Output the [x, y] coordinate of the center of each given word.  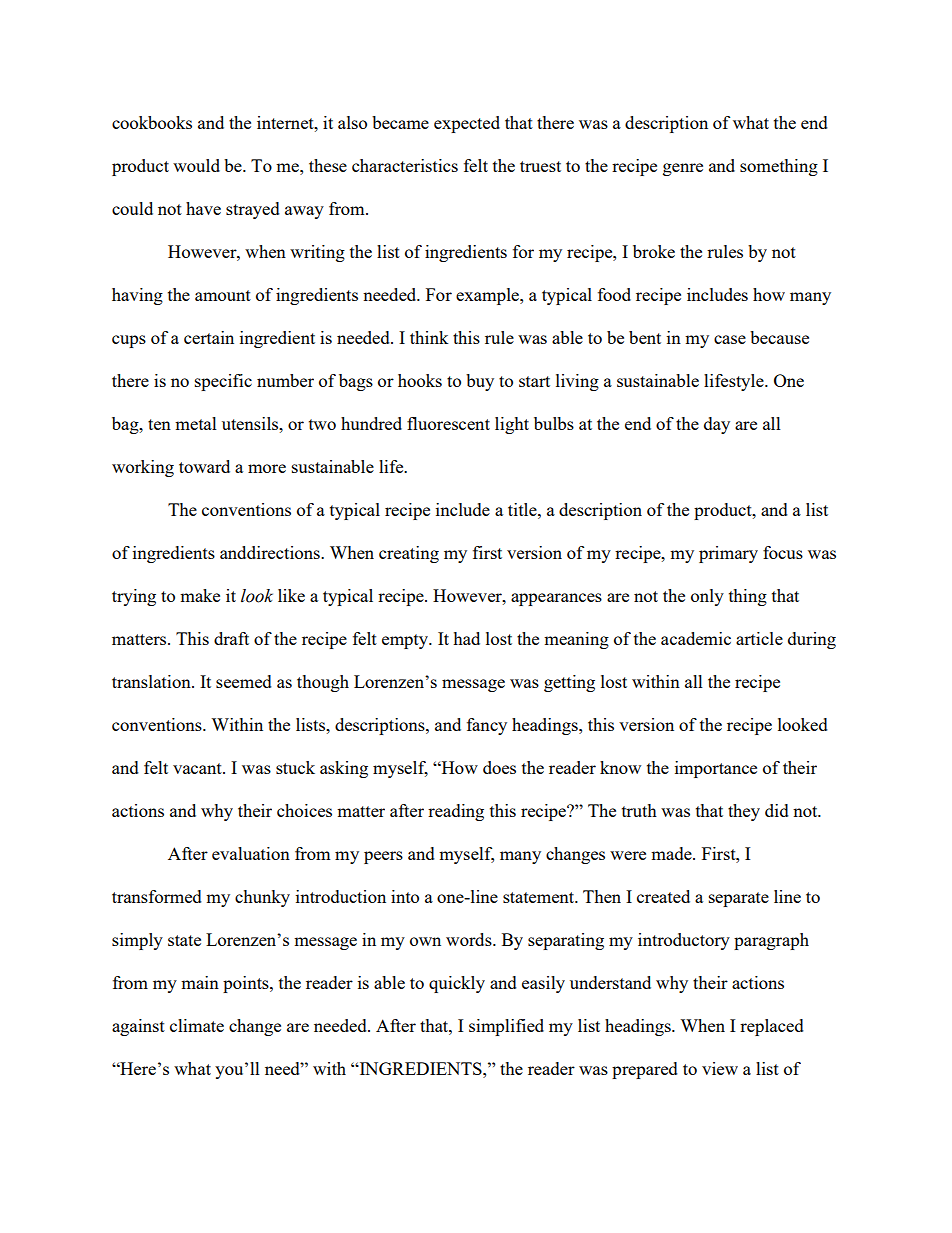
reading [456, 812]
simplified [506, 1027]
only [707, 597]
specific [223, 382]
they [744, 812]
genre [683, 169]
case [730, 339]
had [466, 638]
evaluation [251, 853]
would [196, 165]
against [138, 1027]
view [720, 1068]
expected [467, 124]
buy [480, 382]
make [200, 595]
